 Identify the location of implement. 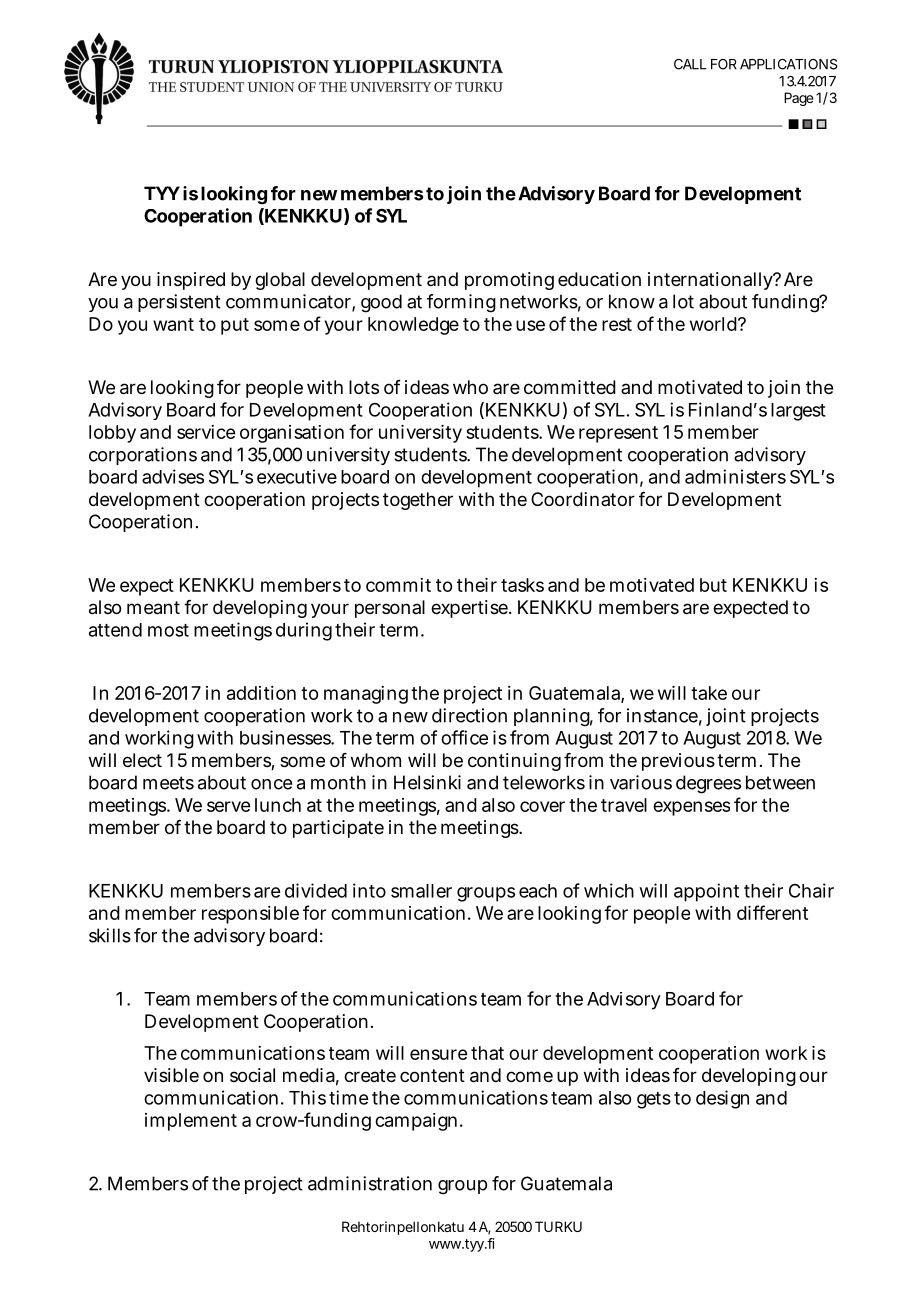
(191, 1122).
